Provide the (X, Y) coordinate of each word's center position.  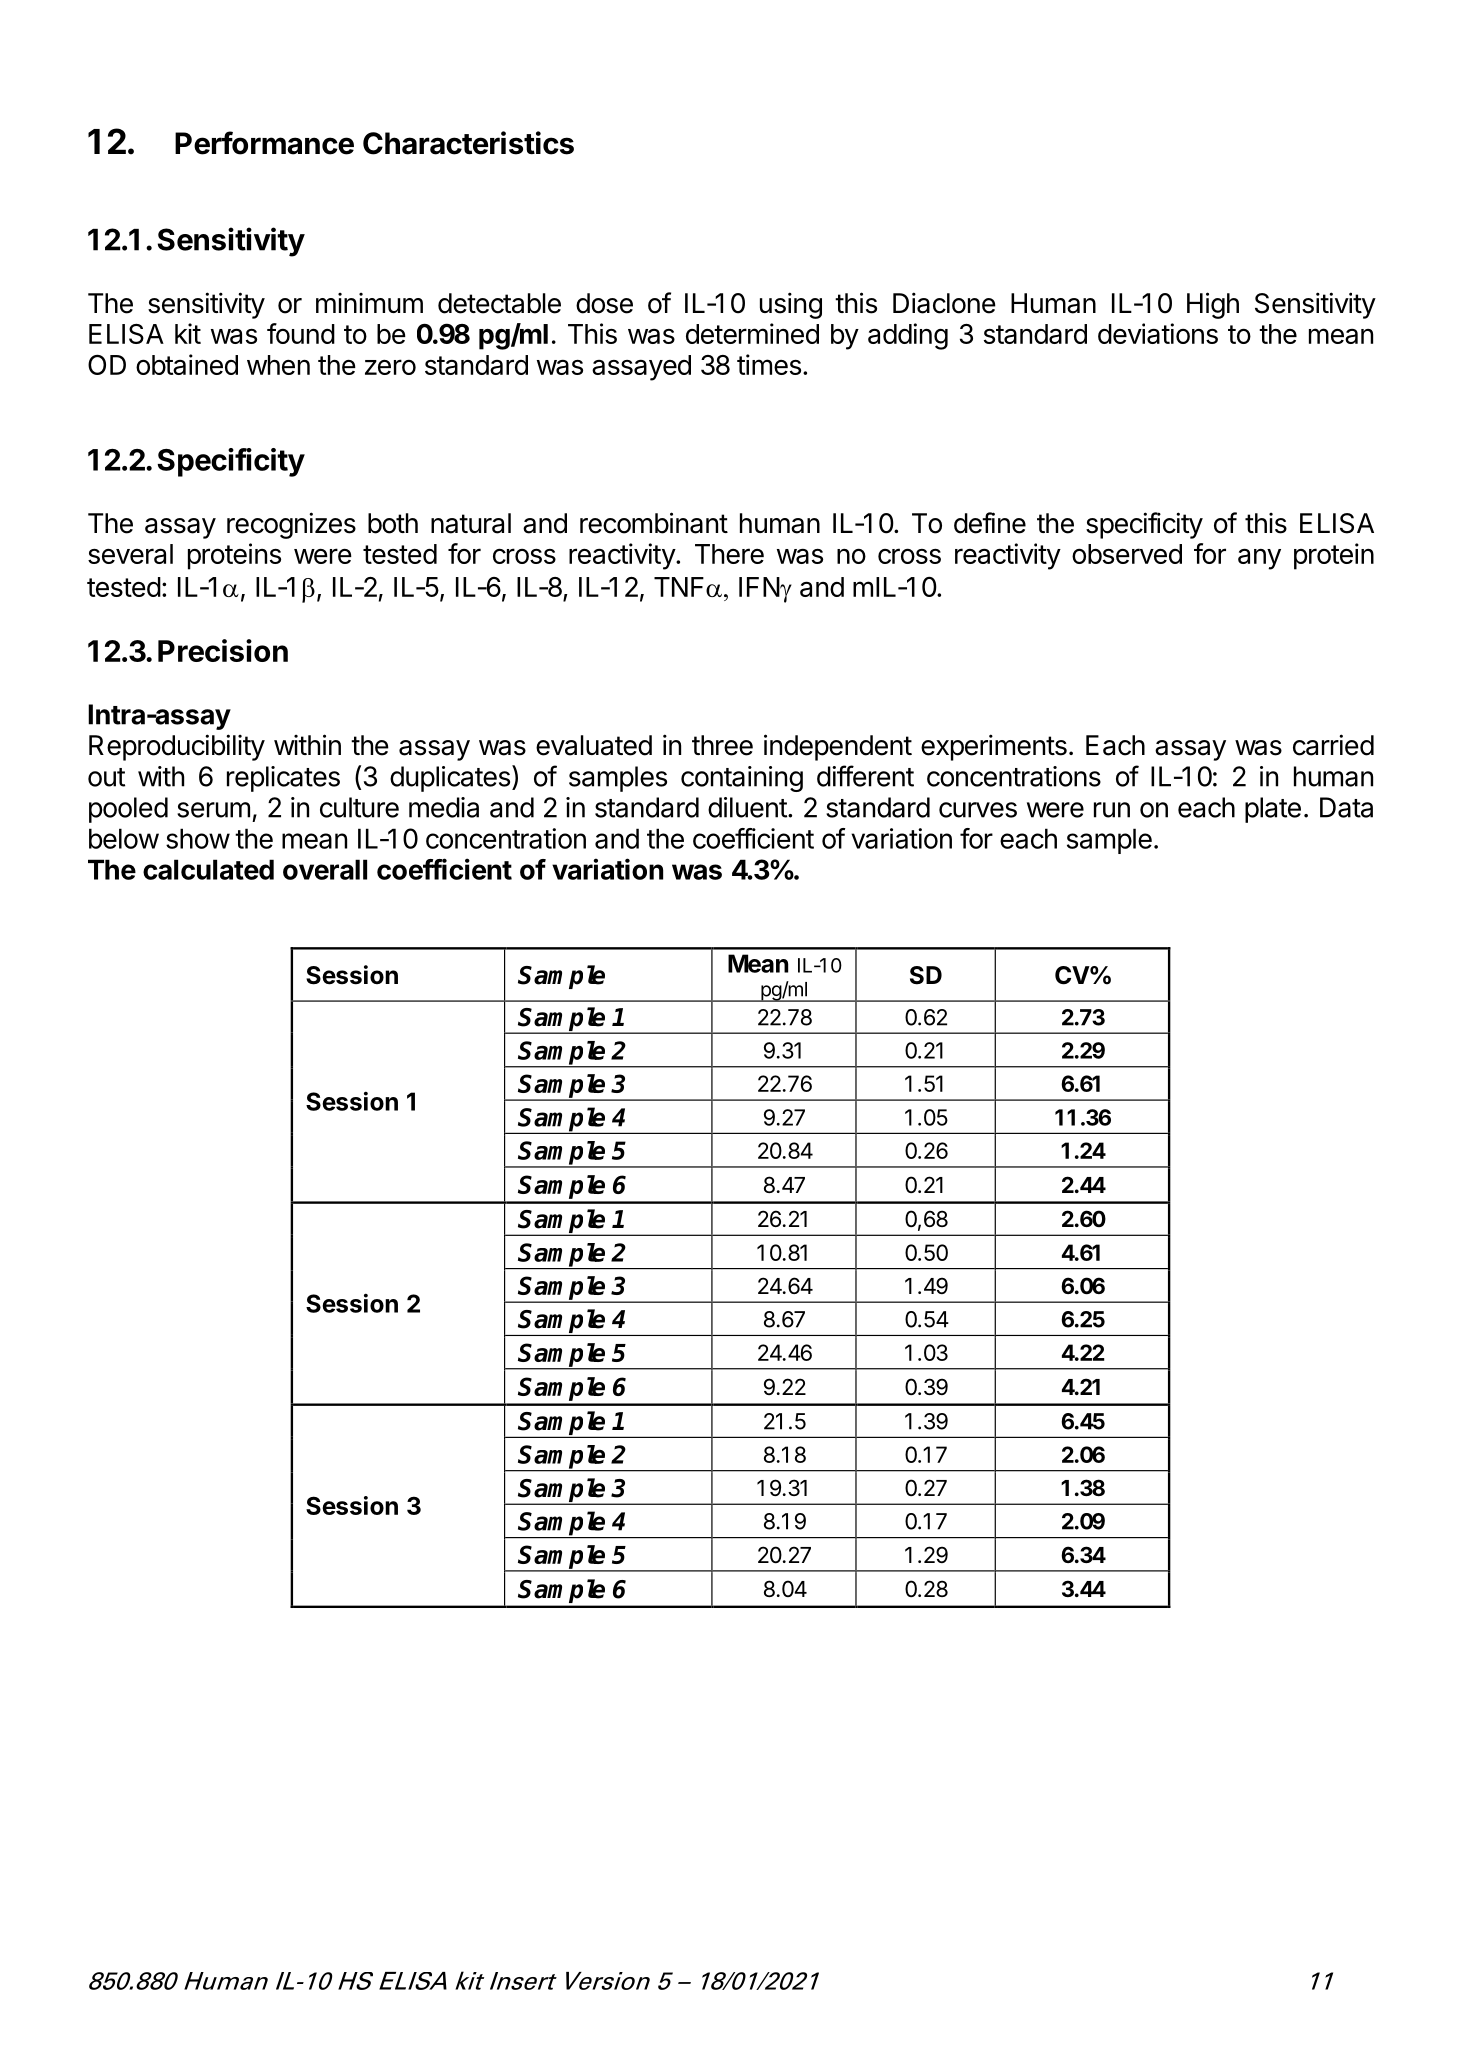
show (198, 838)
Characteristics (468, 143)
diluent (748, 807)
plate (1273, 810)
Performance (264, 143)
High (1213, 305)
